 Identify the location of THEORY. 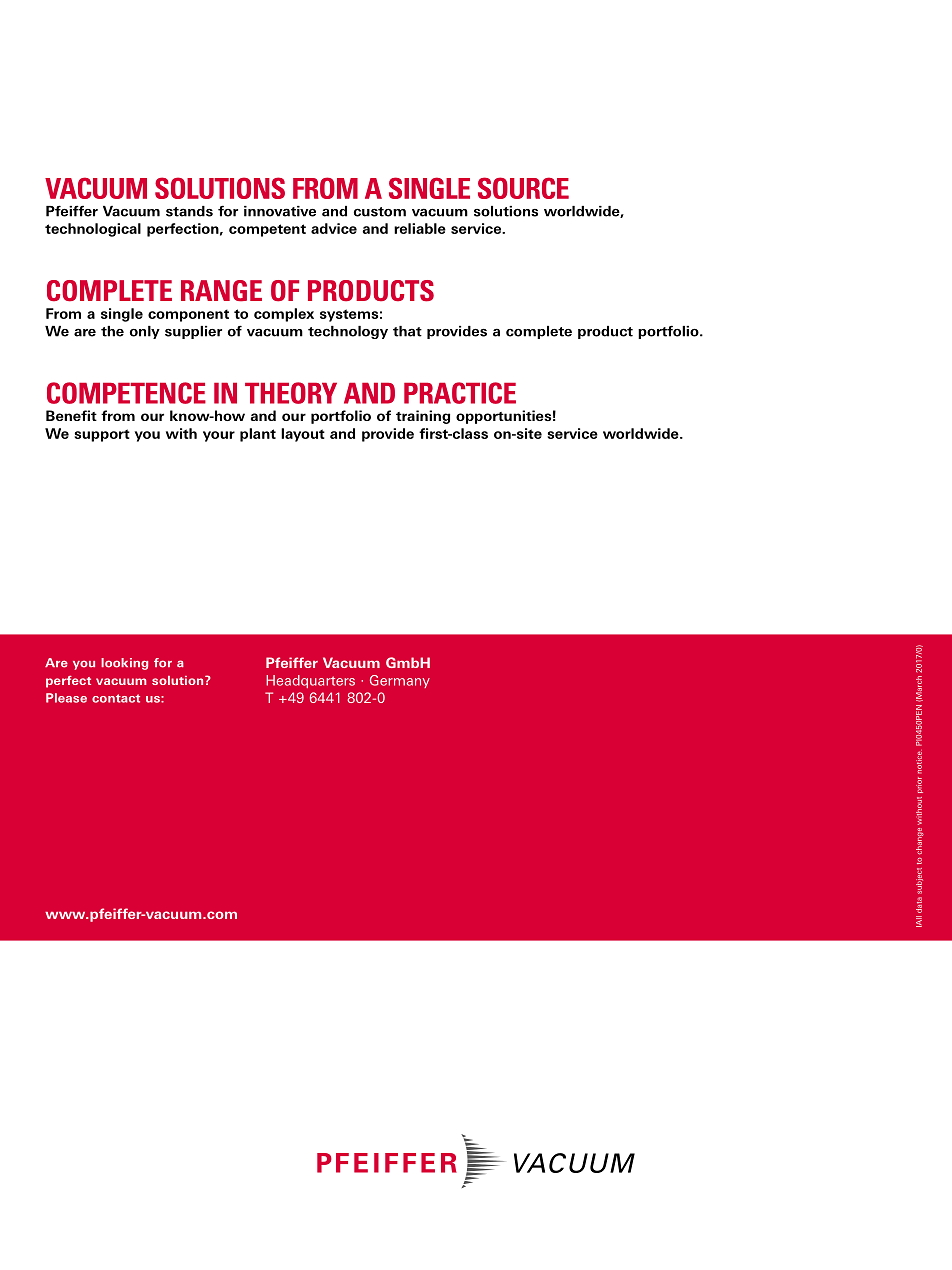
(291, 393).
